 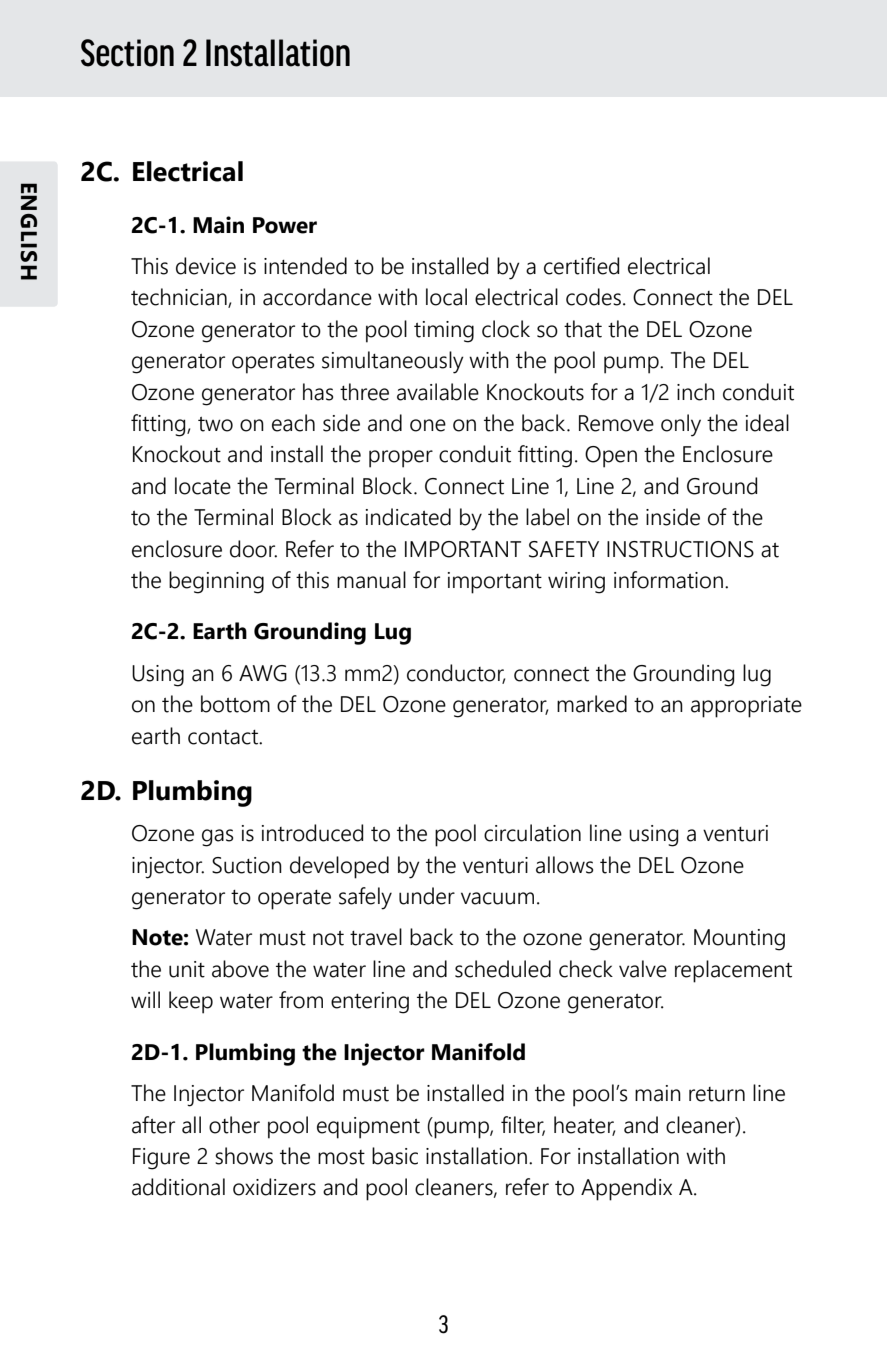 I want to click on beginning, so click(x=216, y=582).
